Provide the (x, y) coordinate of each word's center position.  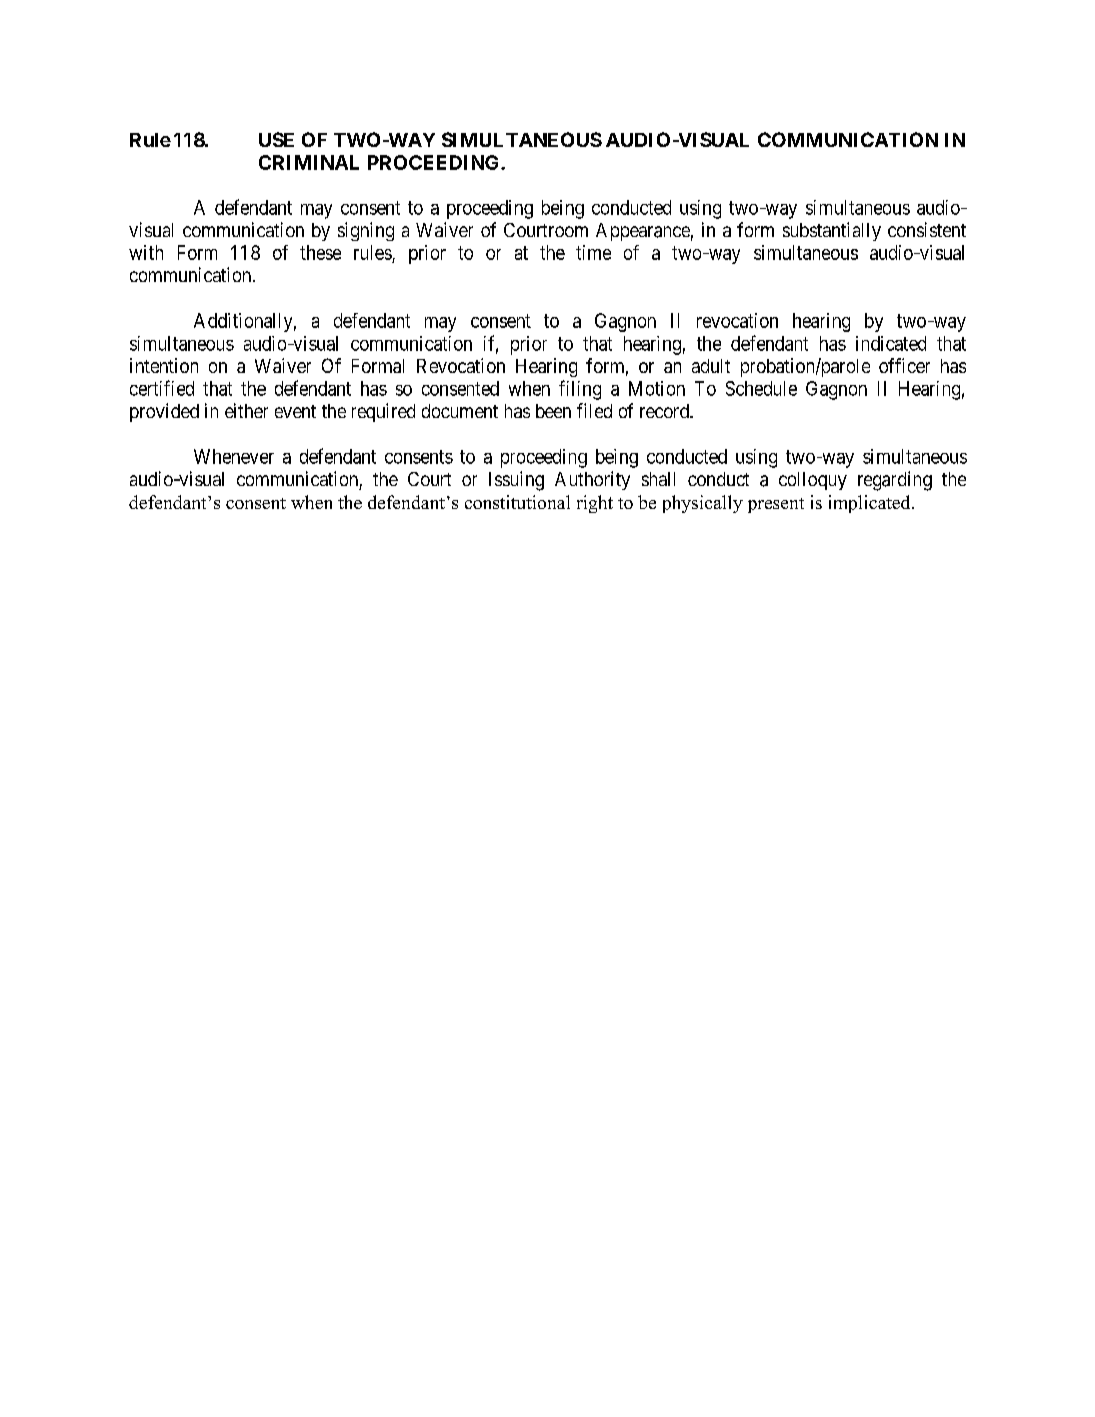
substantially (832, 231)
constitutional (517, 502)
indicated (891, 343)
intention (164, 365)
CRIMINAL (309, 162)
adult (711, 366)
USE (276, 139)
